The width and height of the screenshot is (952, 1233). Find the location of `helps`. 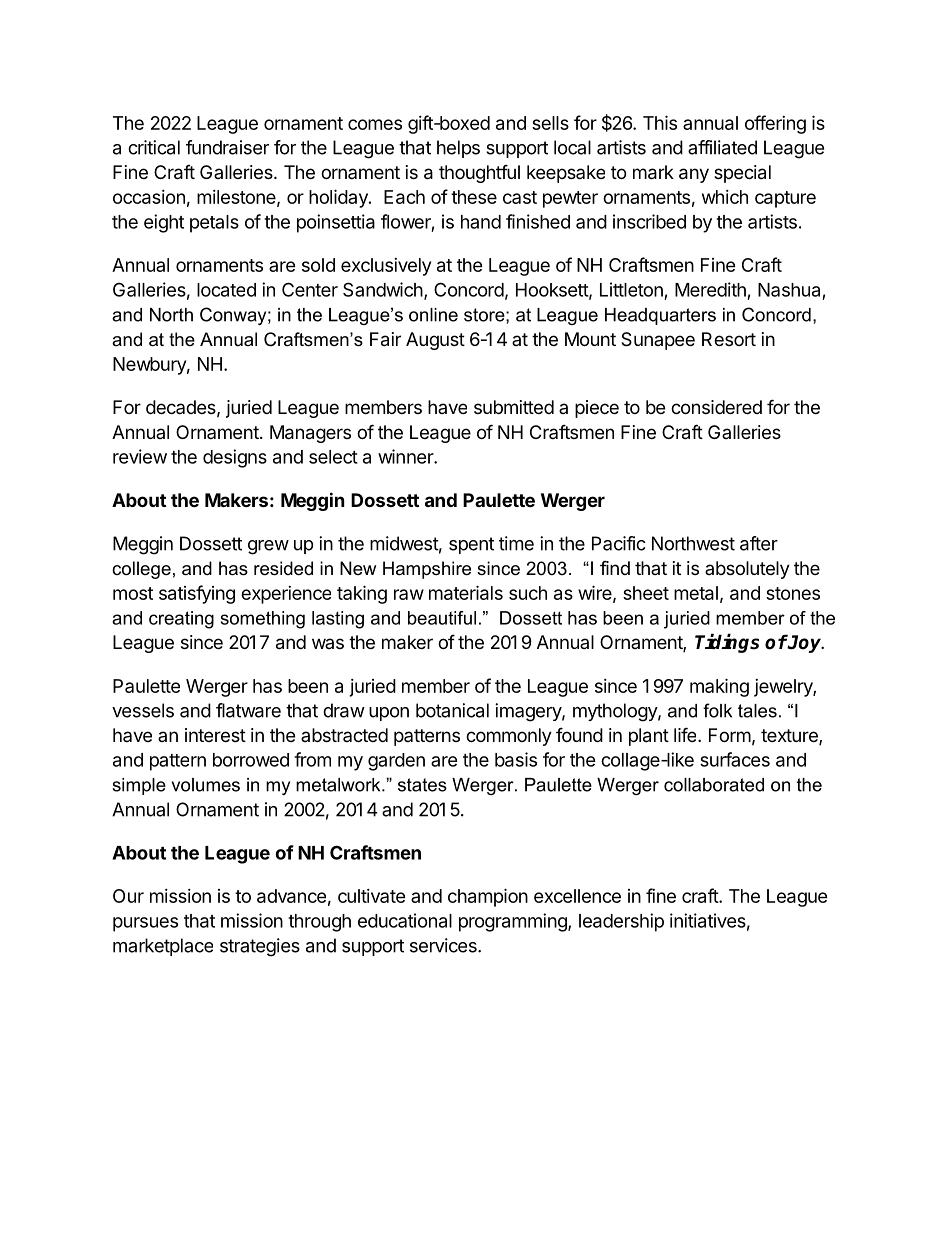

helps is located at coordinates (458, 149).
